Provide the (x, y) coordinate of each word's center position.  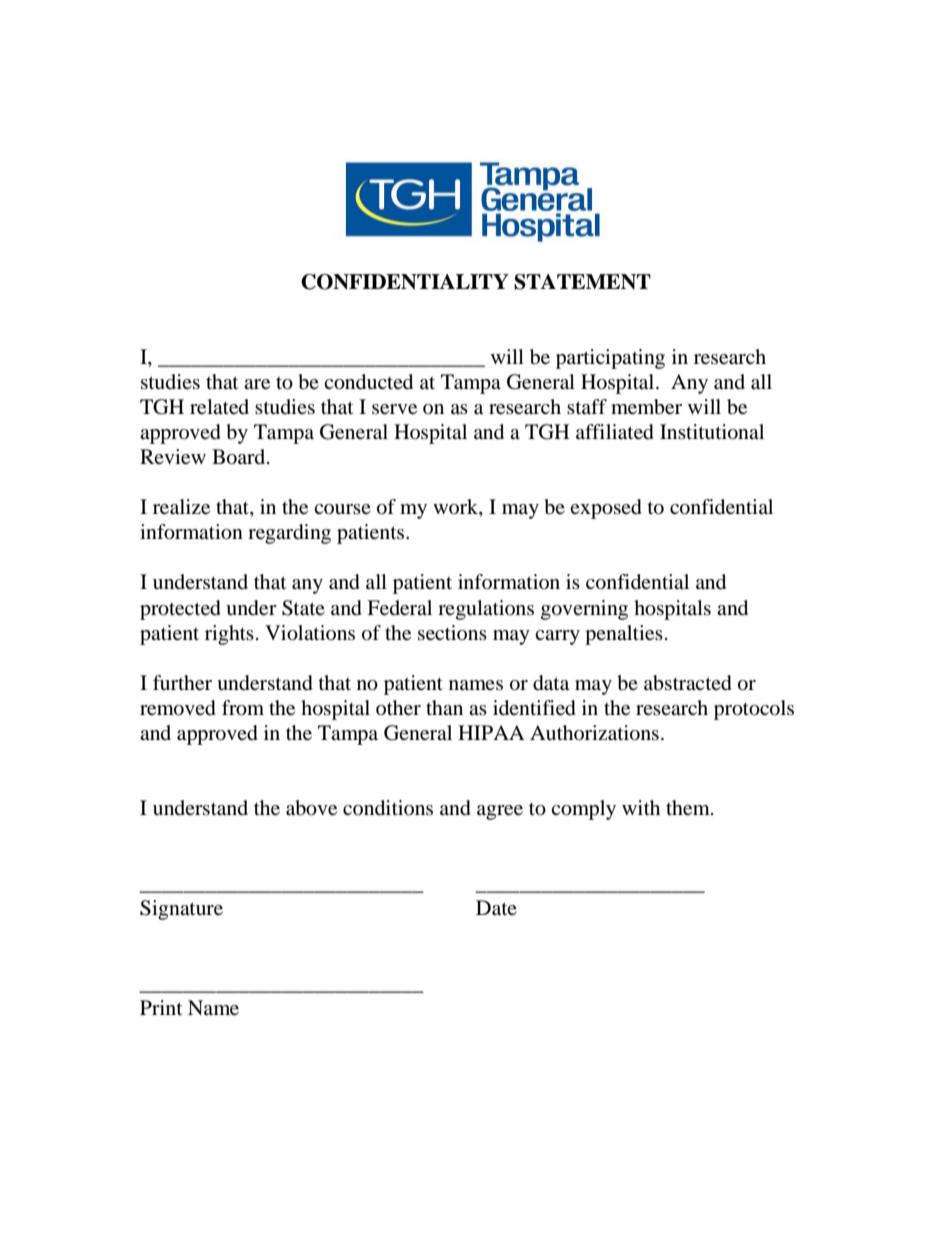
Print (161, 1007)
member (646, 407)
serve (394, 409)
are (257, 384)
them (689, 808)
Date (496, 908)
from (243, 708)
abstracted (688, 683)
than (444, 707)
